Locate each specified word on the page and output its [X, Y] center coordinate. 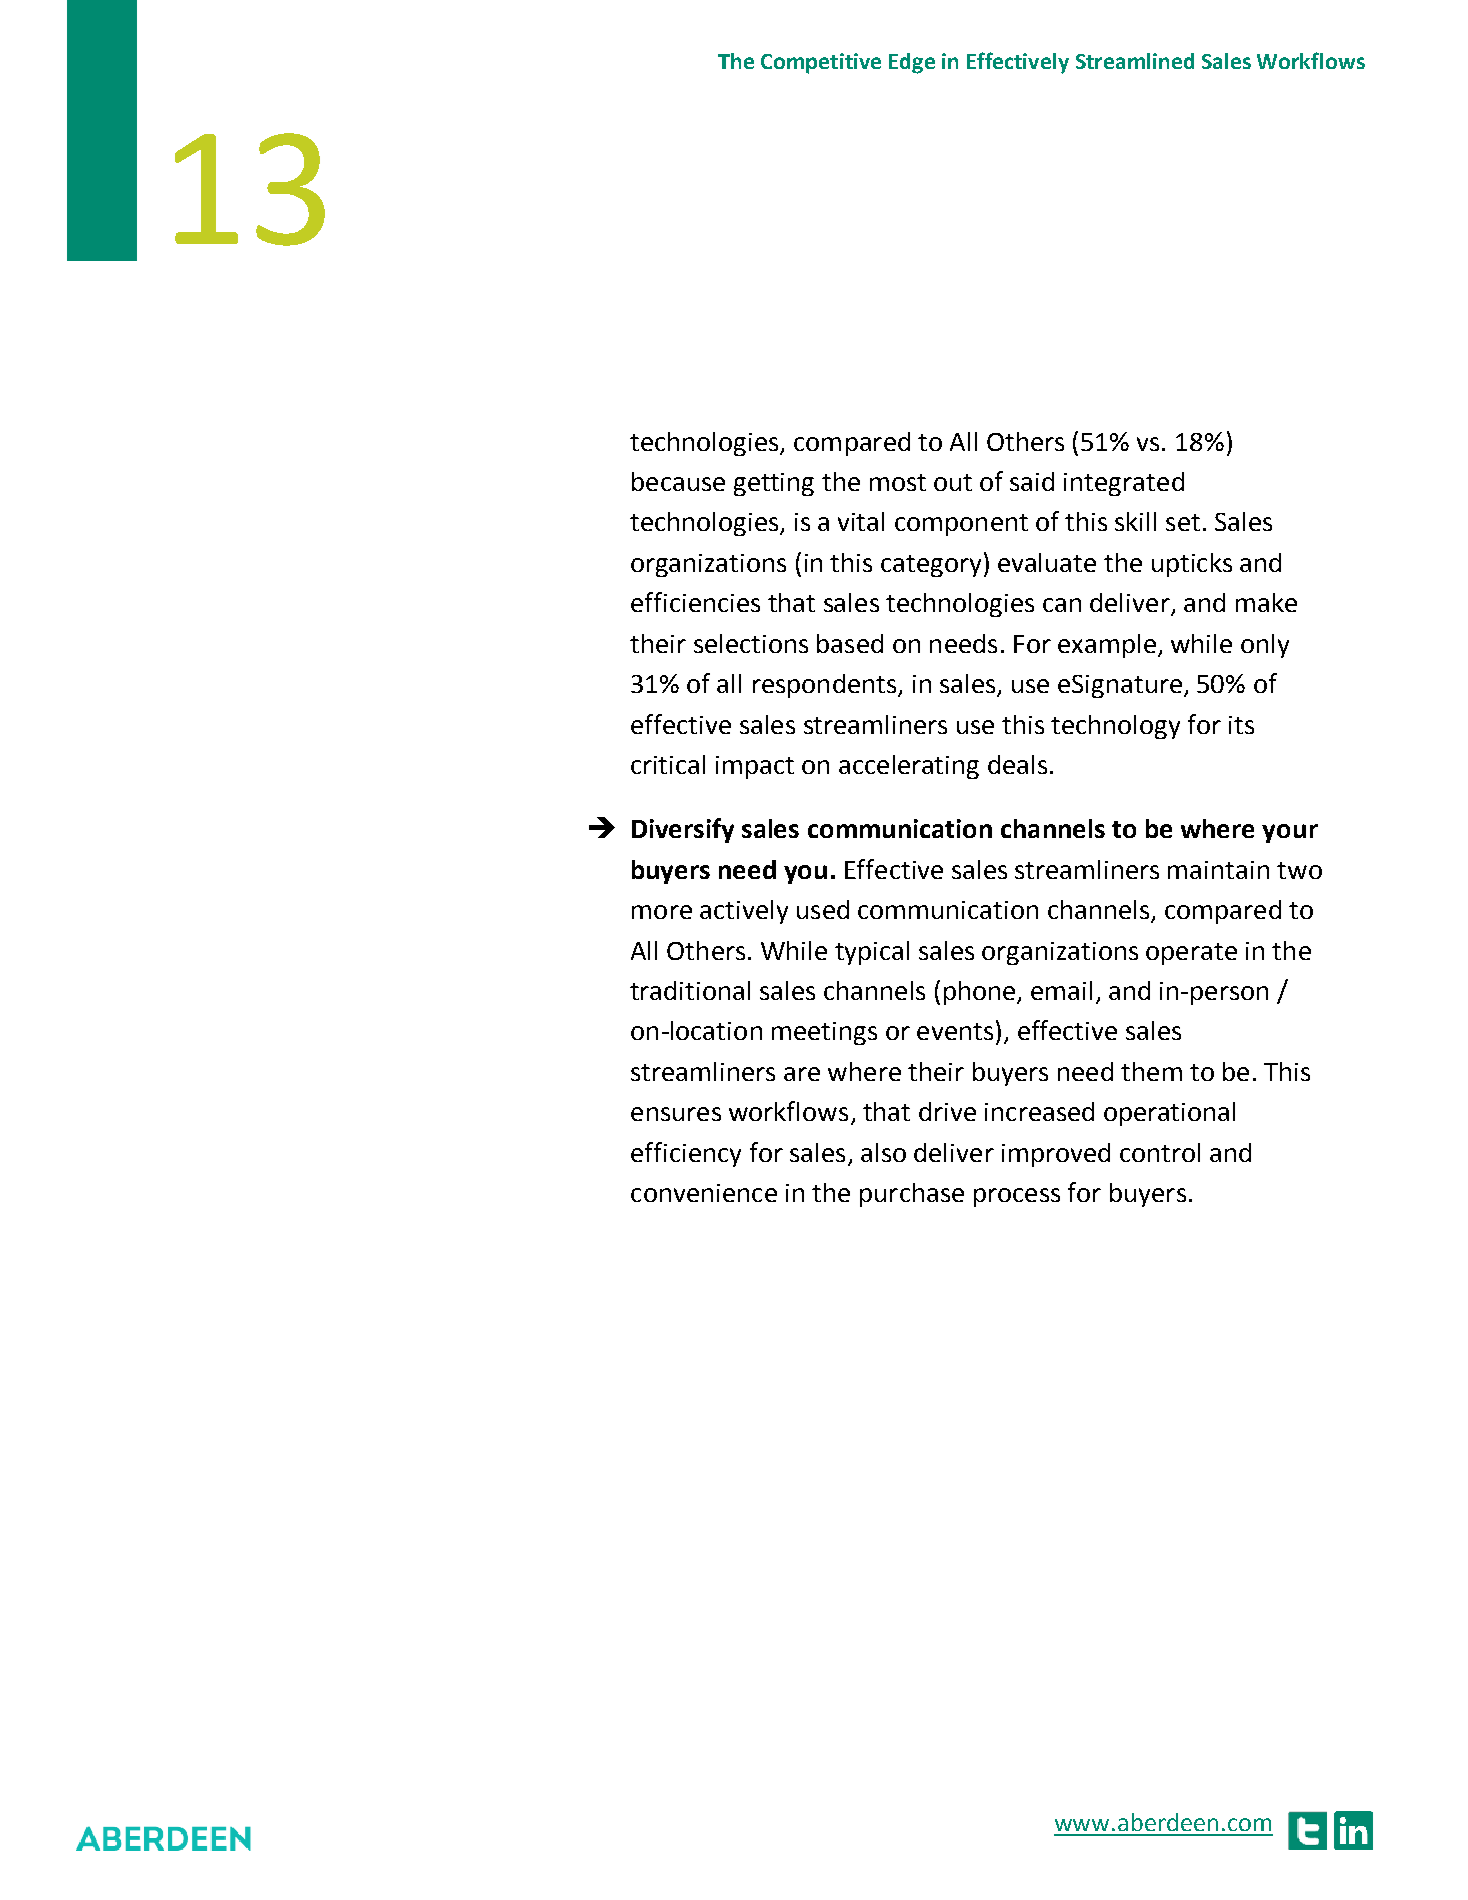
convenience [704, 1193]
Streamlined [1135, 61]
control [1160, 1152]
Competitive [821, 63]
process [1017, 1197]
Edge [912, 63]
